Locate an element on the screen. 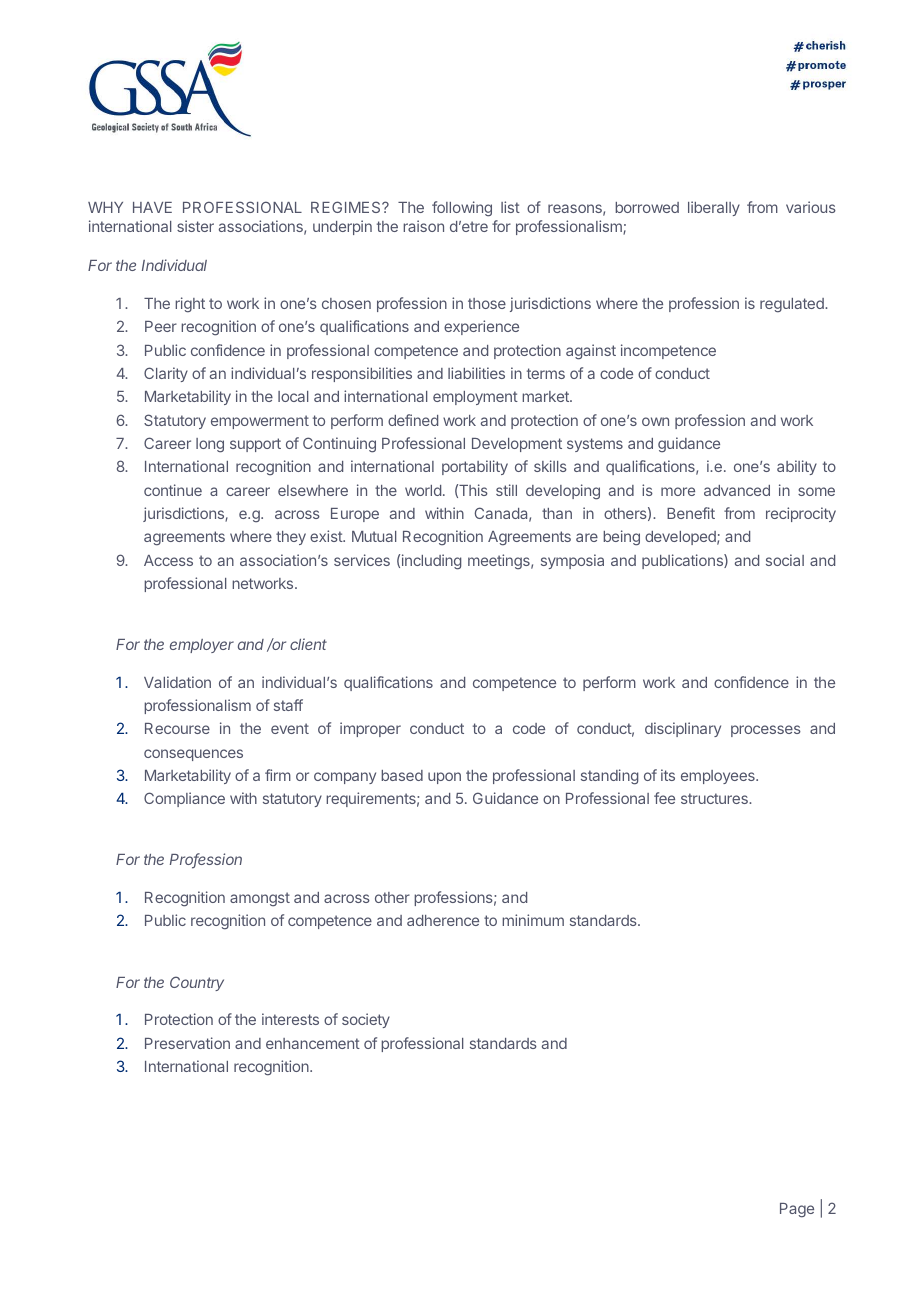 The image size is (924, 1308). enhancement is located at coordinates (313, 1043).
